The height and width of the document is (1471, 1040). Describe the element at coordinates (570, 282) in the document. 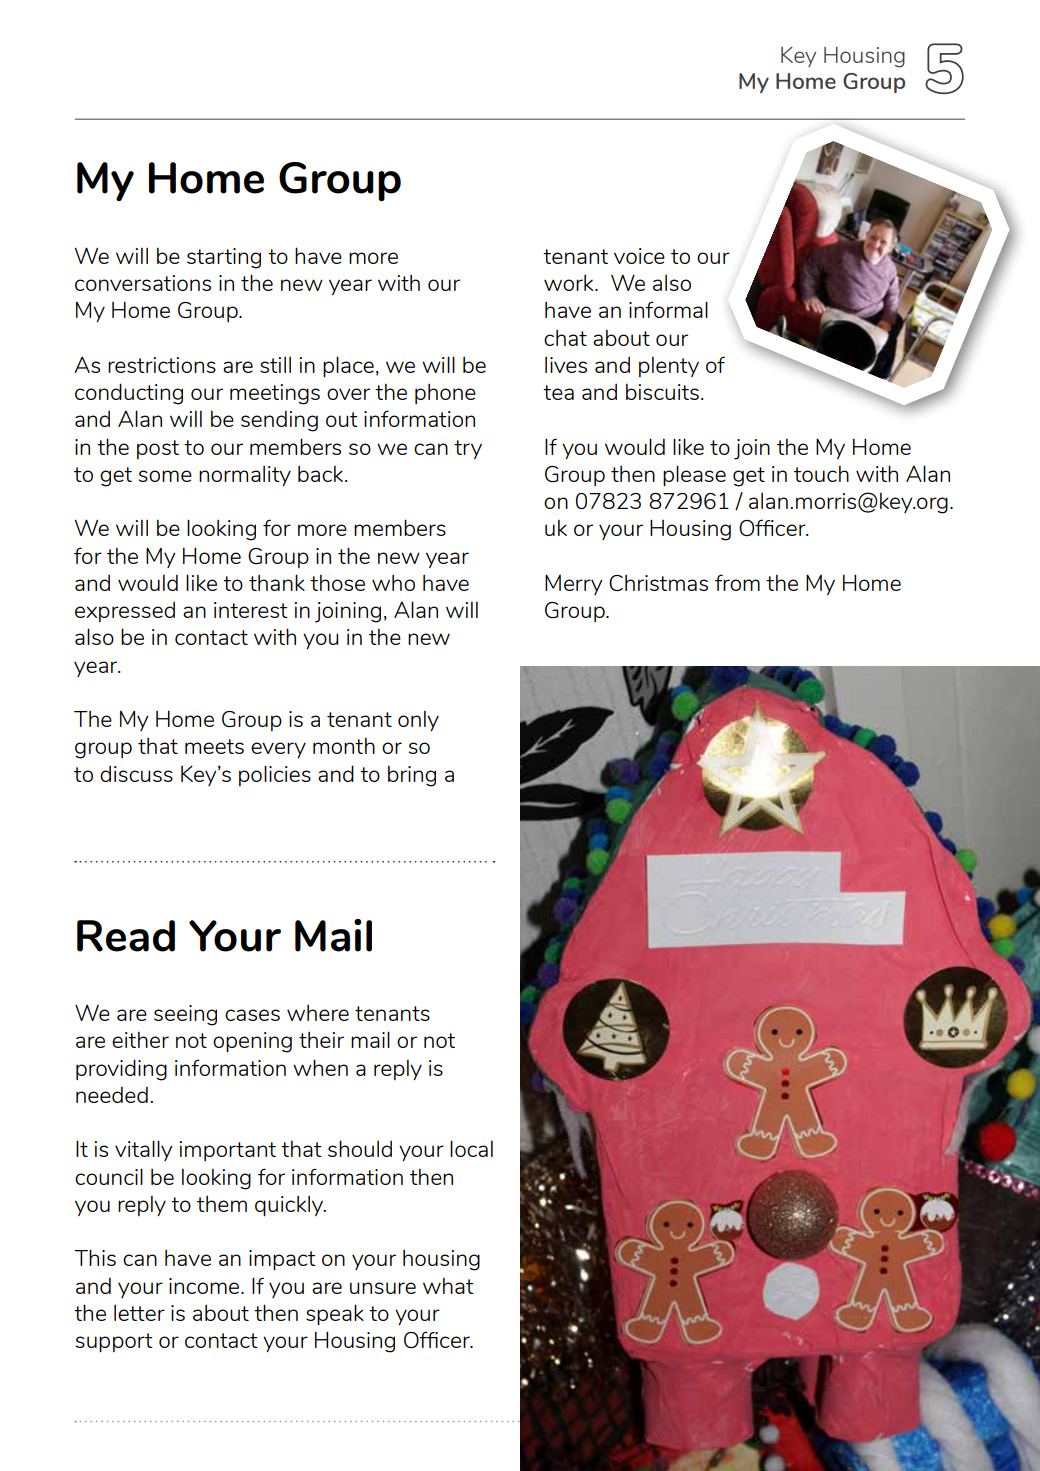

I see `work` at that location.
